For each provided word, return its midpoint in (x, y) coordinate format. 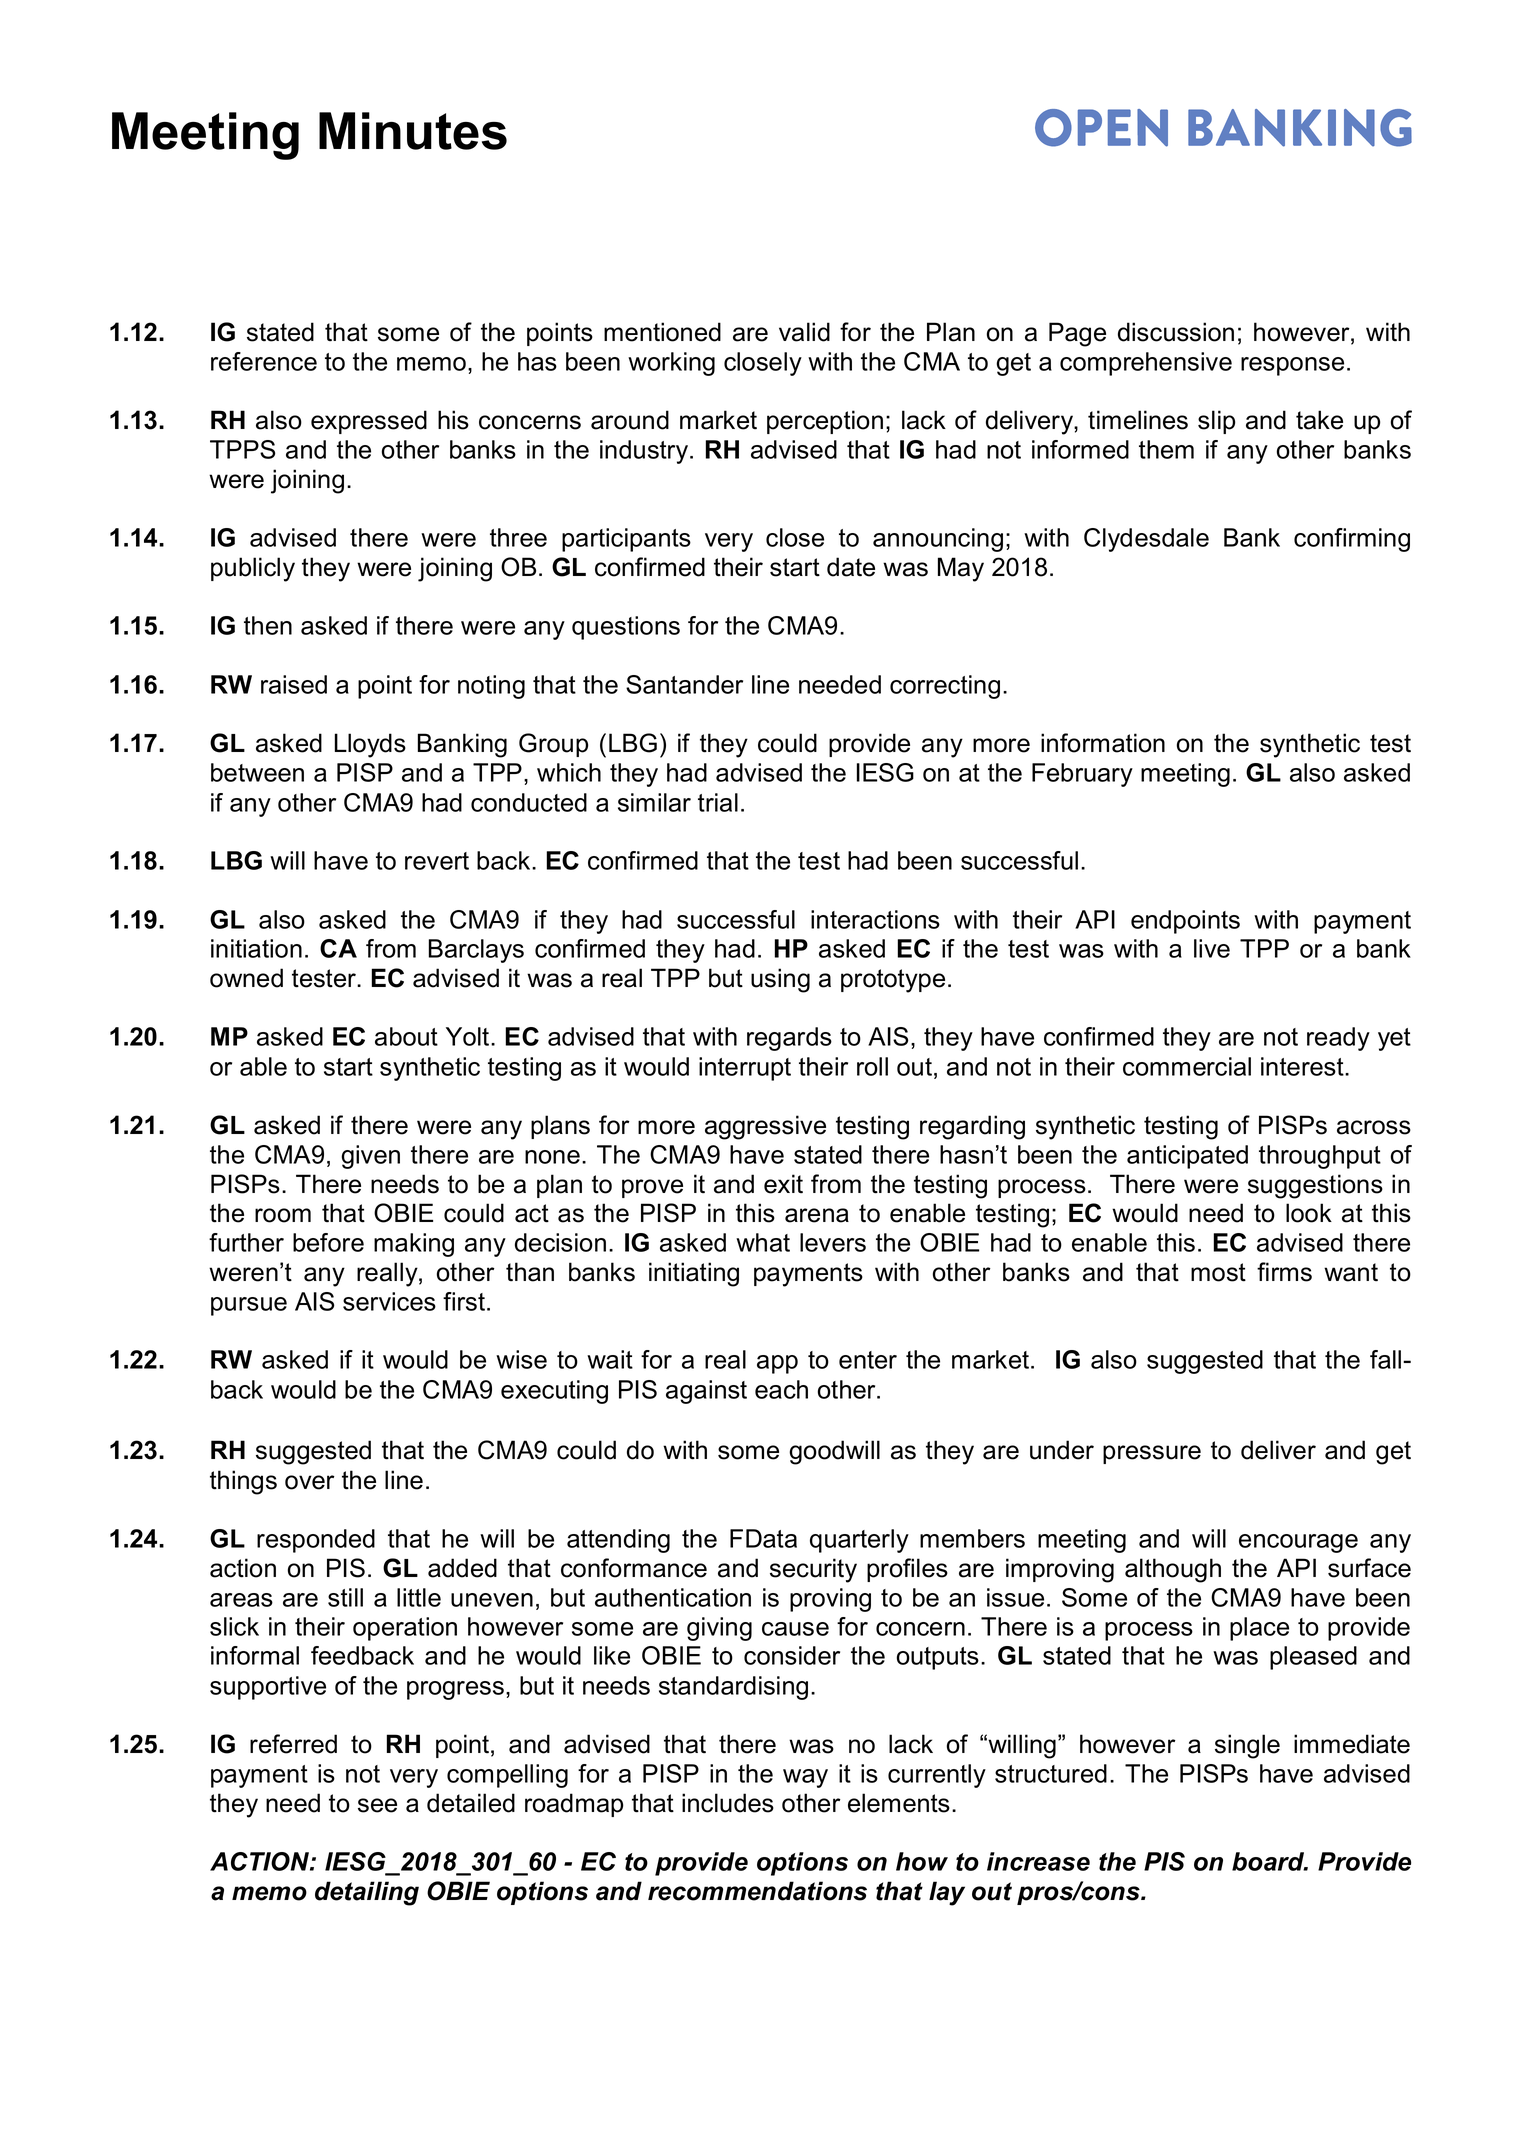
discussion (1176, 332)
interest (1303, 1066)
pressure (1152, 1454)
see (377, 1805)
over (310, 1482)
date (851, 567)
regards (789, 1039)
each (781, 1389)
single (1247, 1746)
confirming (1352, 540)
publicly (253, 569)
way (805, 1778)
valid (804, 332)
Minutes (413, 131)
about (406, 1036)
